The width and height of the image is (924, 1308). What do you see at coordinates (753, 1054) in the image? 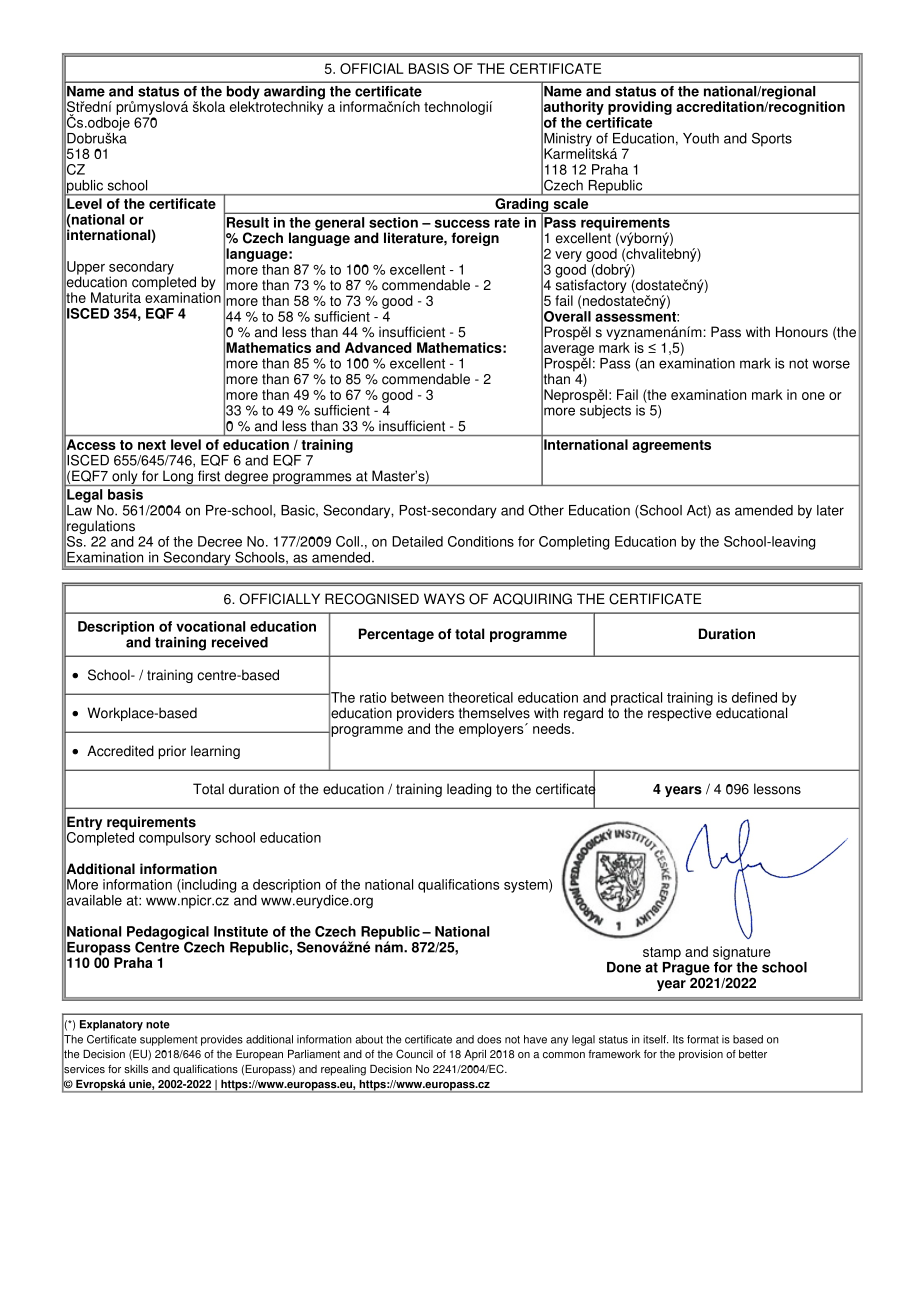
I see `better` at bounding box center [753, 1054].
